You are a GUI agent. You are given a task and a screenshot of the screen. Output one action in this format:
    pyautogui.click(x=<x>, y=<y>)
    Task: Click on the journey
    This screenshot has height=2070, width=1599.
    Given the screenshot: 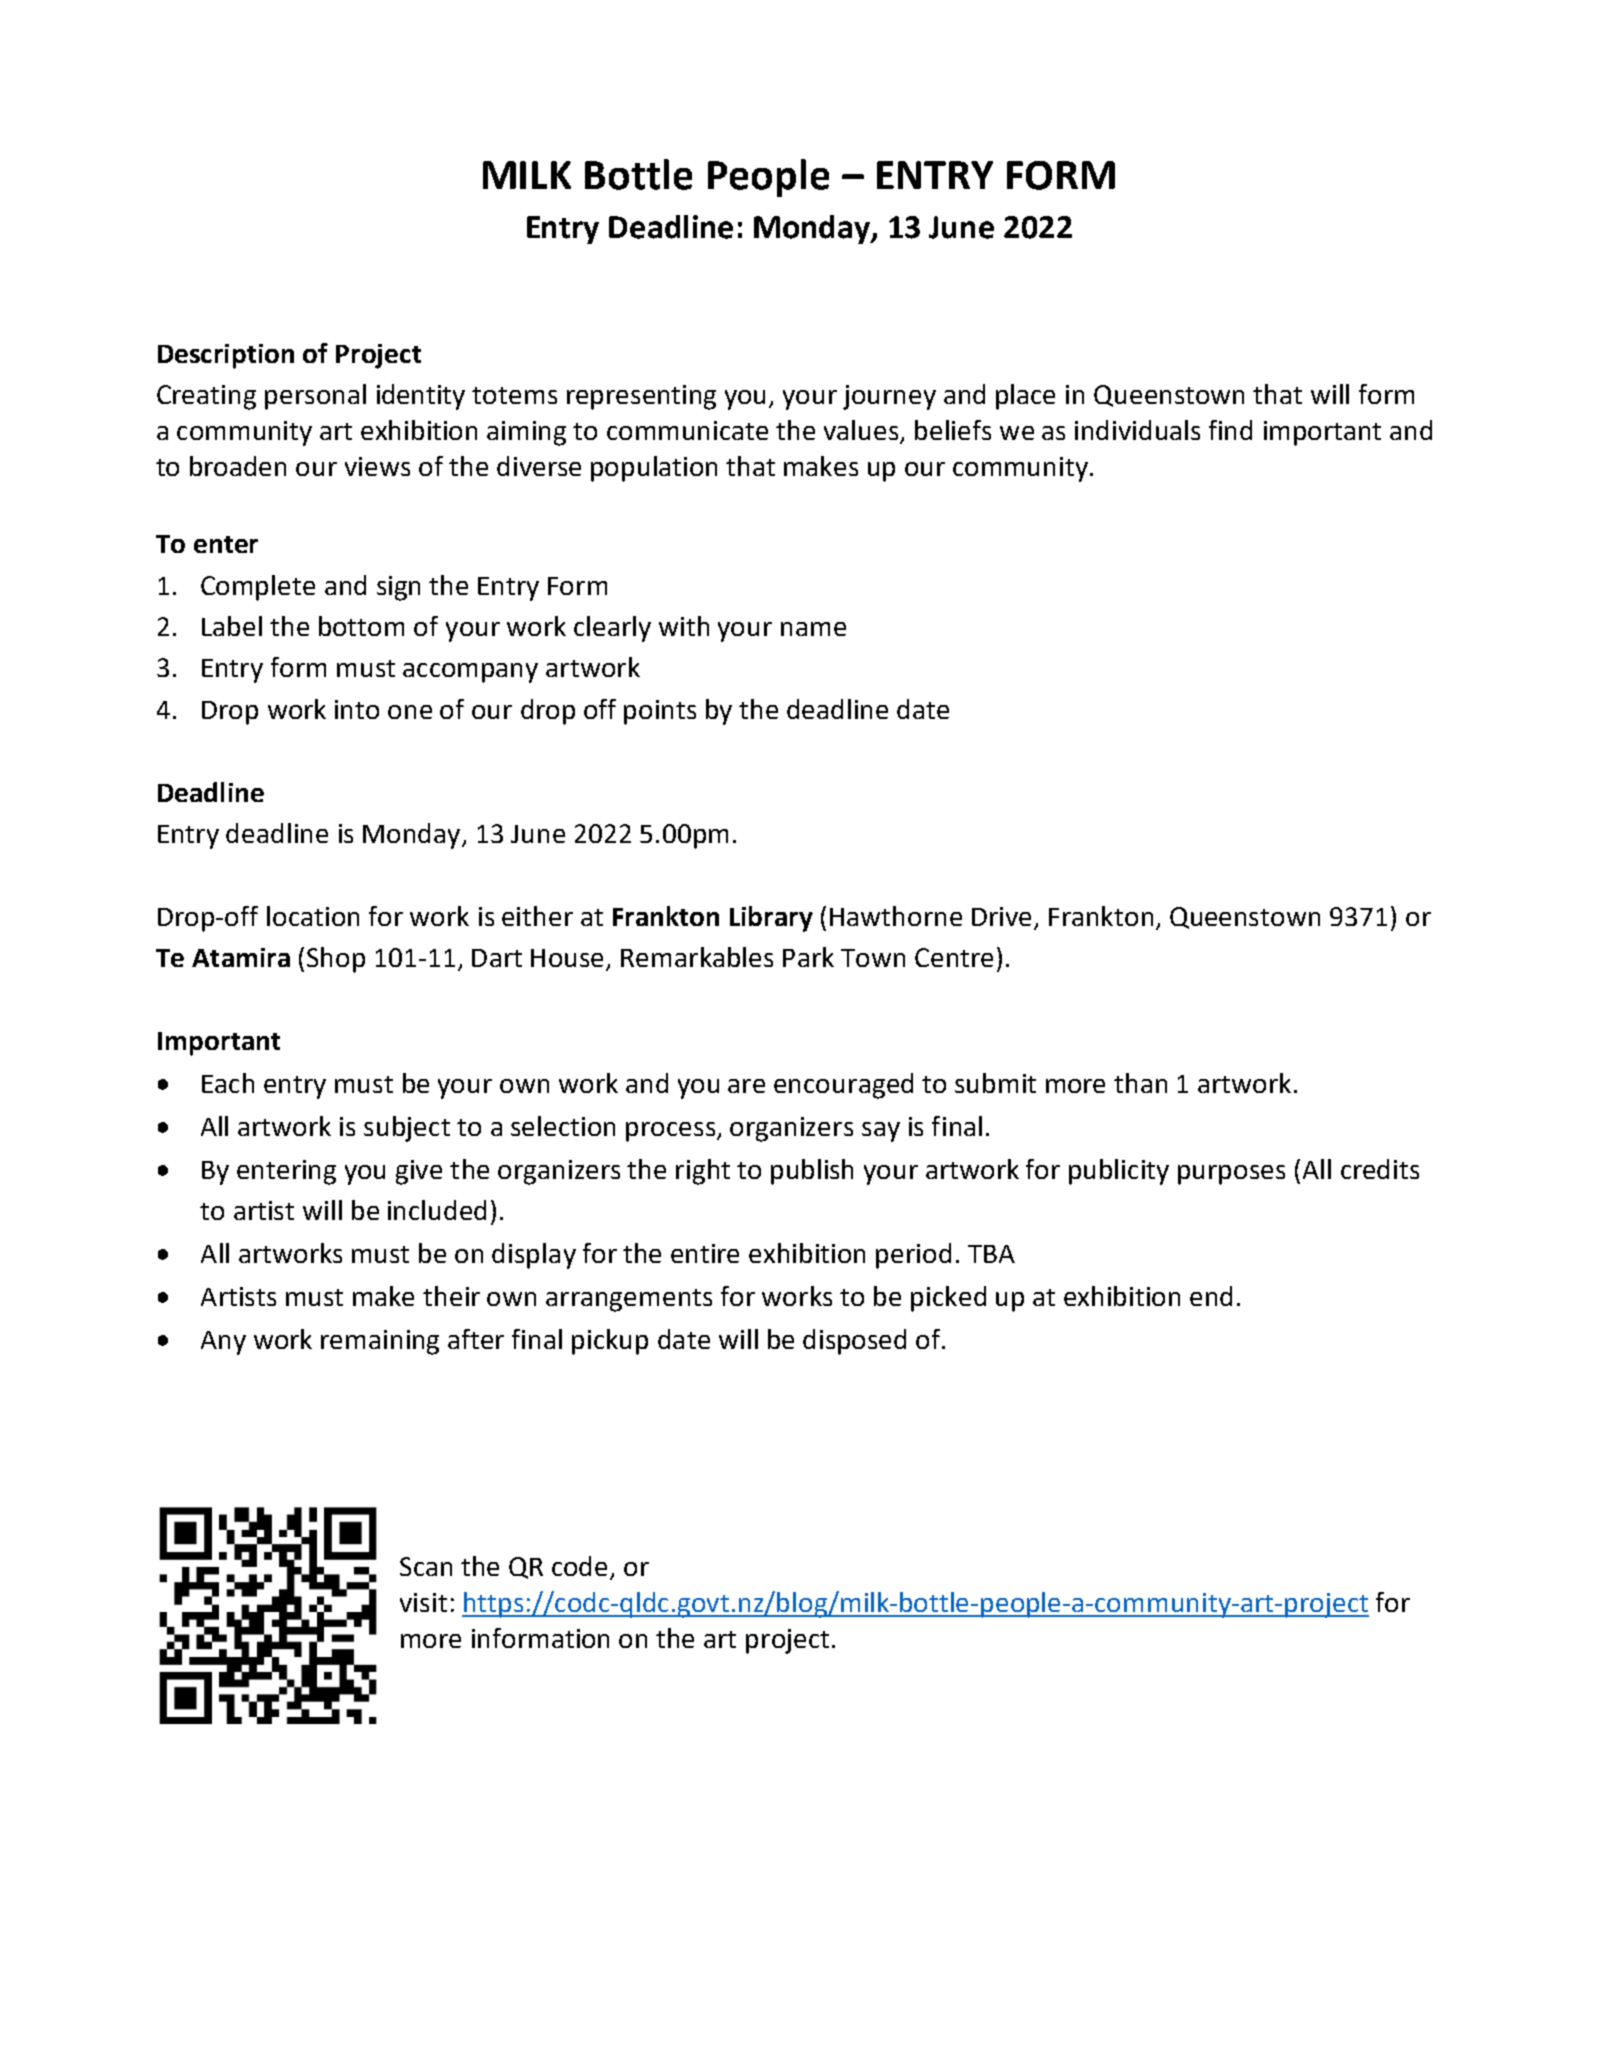 What is the action you would take?
    pyautogui.click(x=889, y=397)
